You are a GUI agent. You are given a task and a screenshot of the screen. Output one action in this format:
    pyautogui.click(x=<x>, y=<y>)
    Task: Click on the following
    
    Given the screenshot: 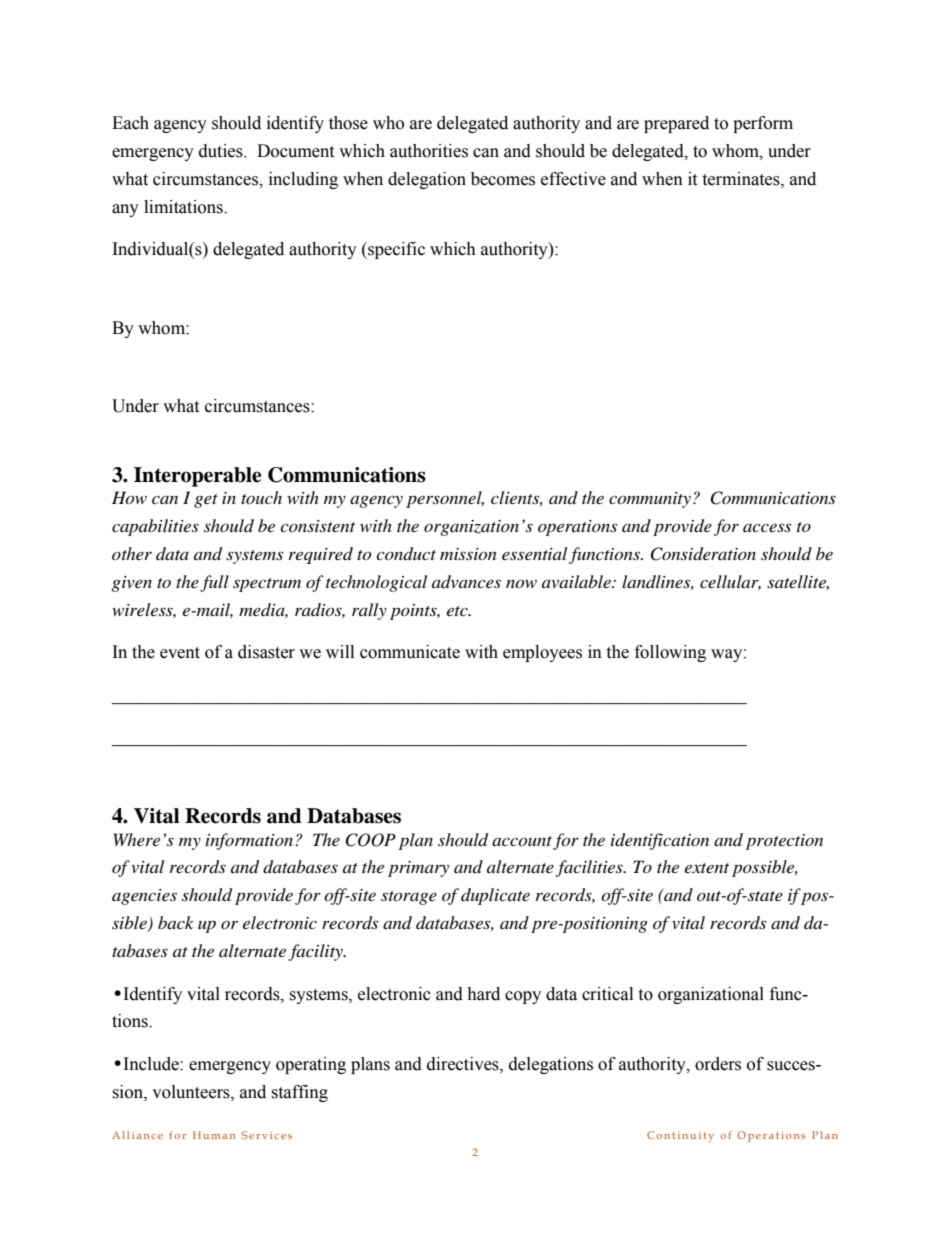 What is the action you would take?
    pyautogui.click(x=670, y=653)
